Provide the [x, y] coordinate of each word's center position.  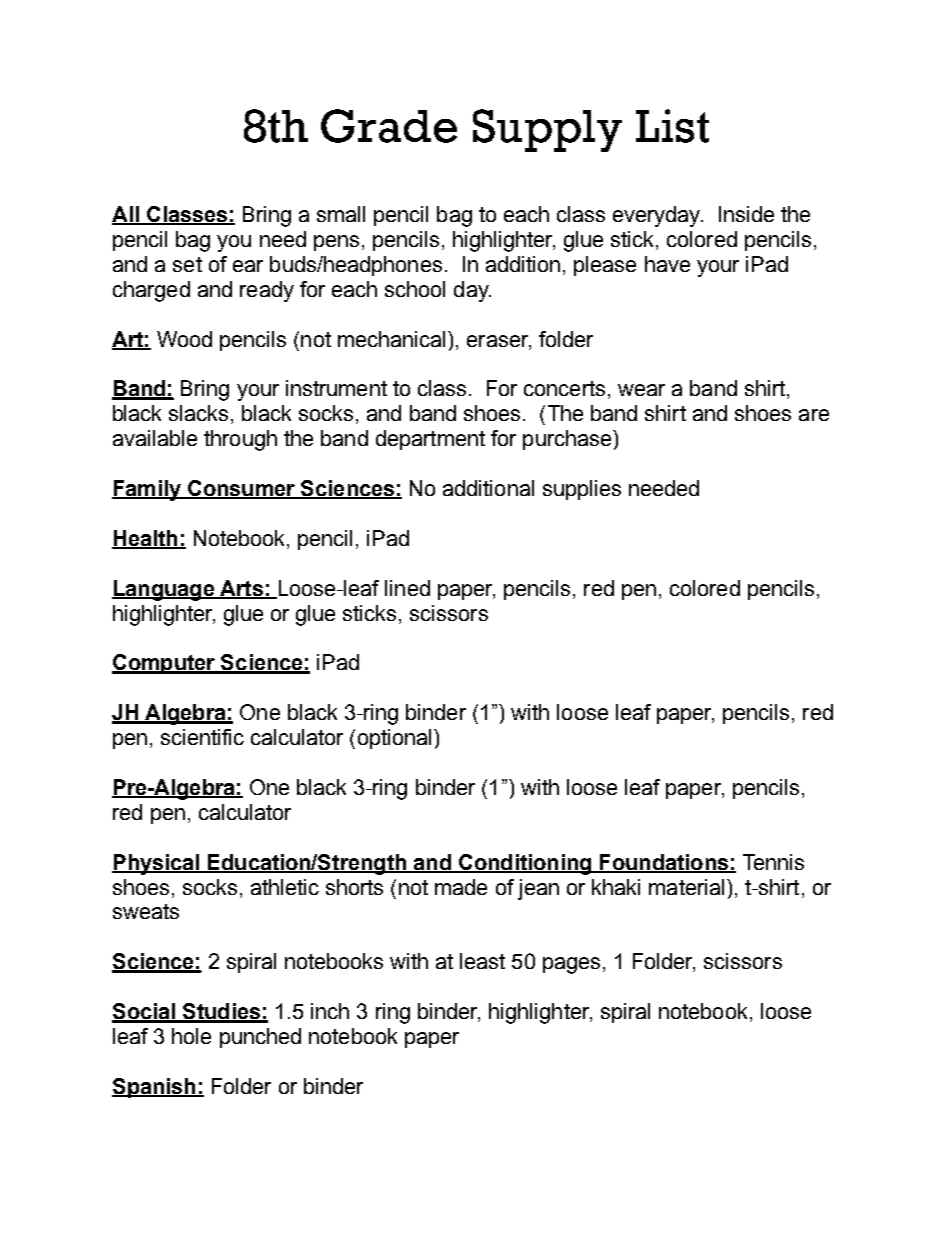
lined [407, 588]
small [341, 214]
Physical [156, 864]
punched [260, 1038]
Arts [241, 589]
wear [641, 390]
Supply [547, 130]
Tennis [773, 862]
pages [571, 965]
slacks [198, 413]
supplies [582, 490]
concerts [564, 388]
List [672, 126]
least [482, 961]
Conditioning [525, 864]
